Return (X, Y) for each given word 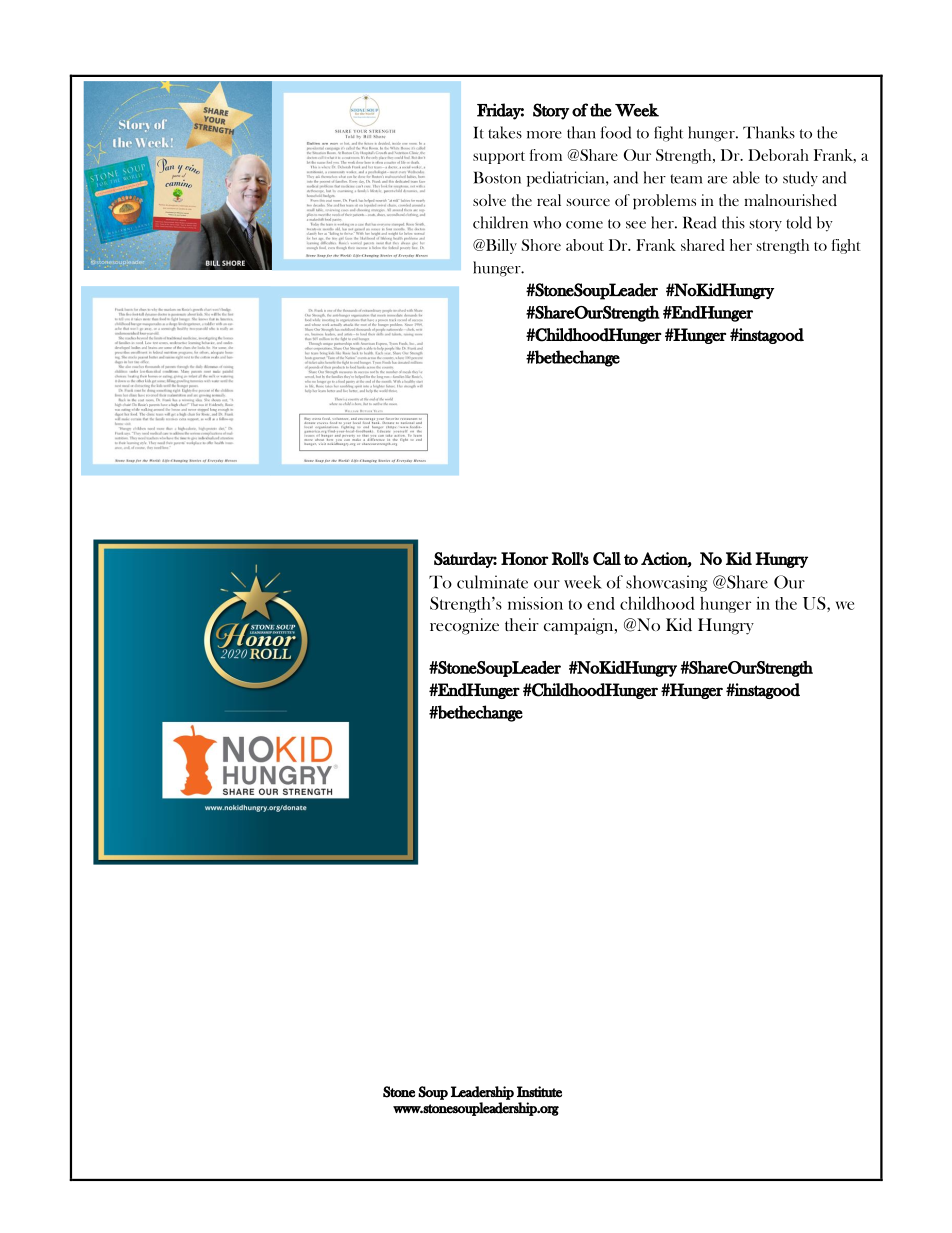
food (616, 132)
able (746, 177)
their (522, 624)
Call (607, 558)
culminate (492, 582)
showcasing (667, 583)
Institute (539, 1091)
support (499, 157)
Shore (541, 245)
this (733, 222)
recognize (464, 626)
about (585, 245)
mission (535, 603)
